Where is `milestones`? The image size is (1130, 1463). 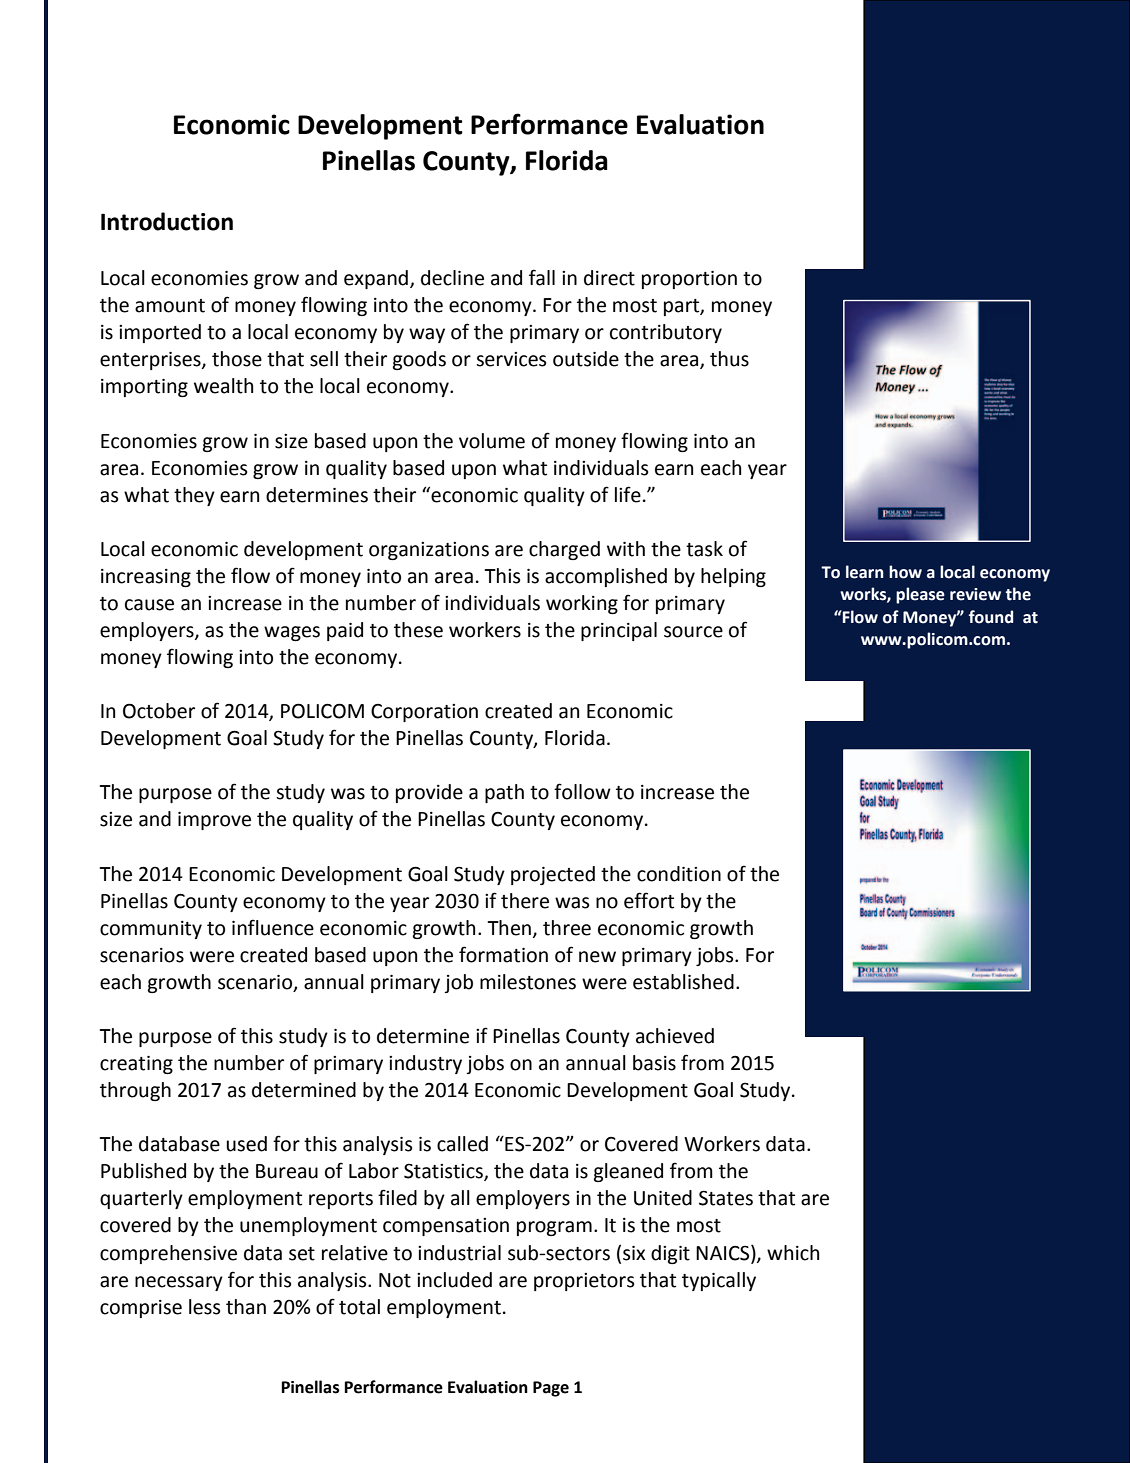 milestones is located at coordinates (528, 982).
